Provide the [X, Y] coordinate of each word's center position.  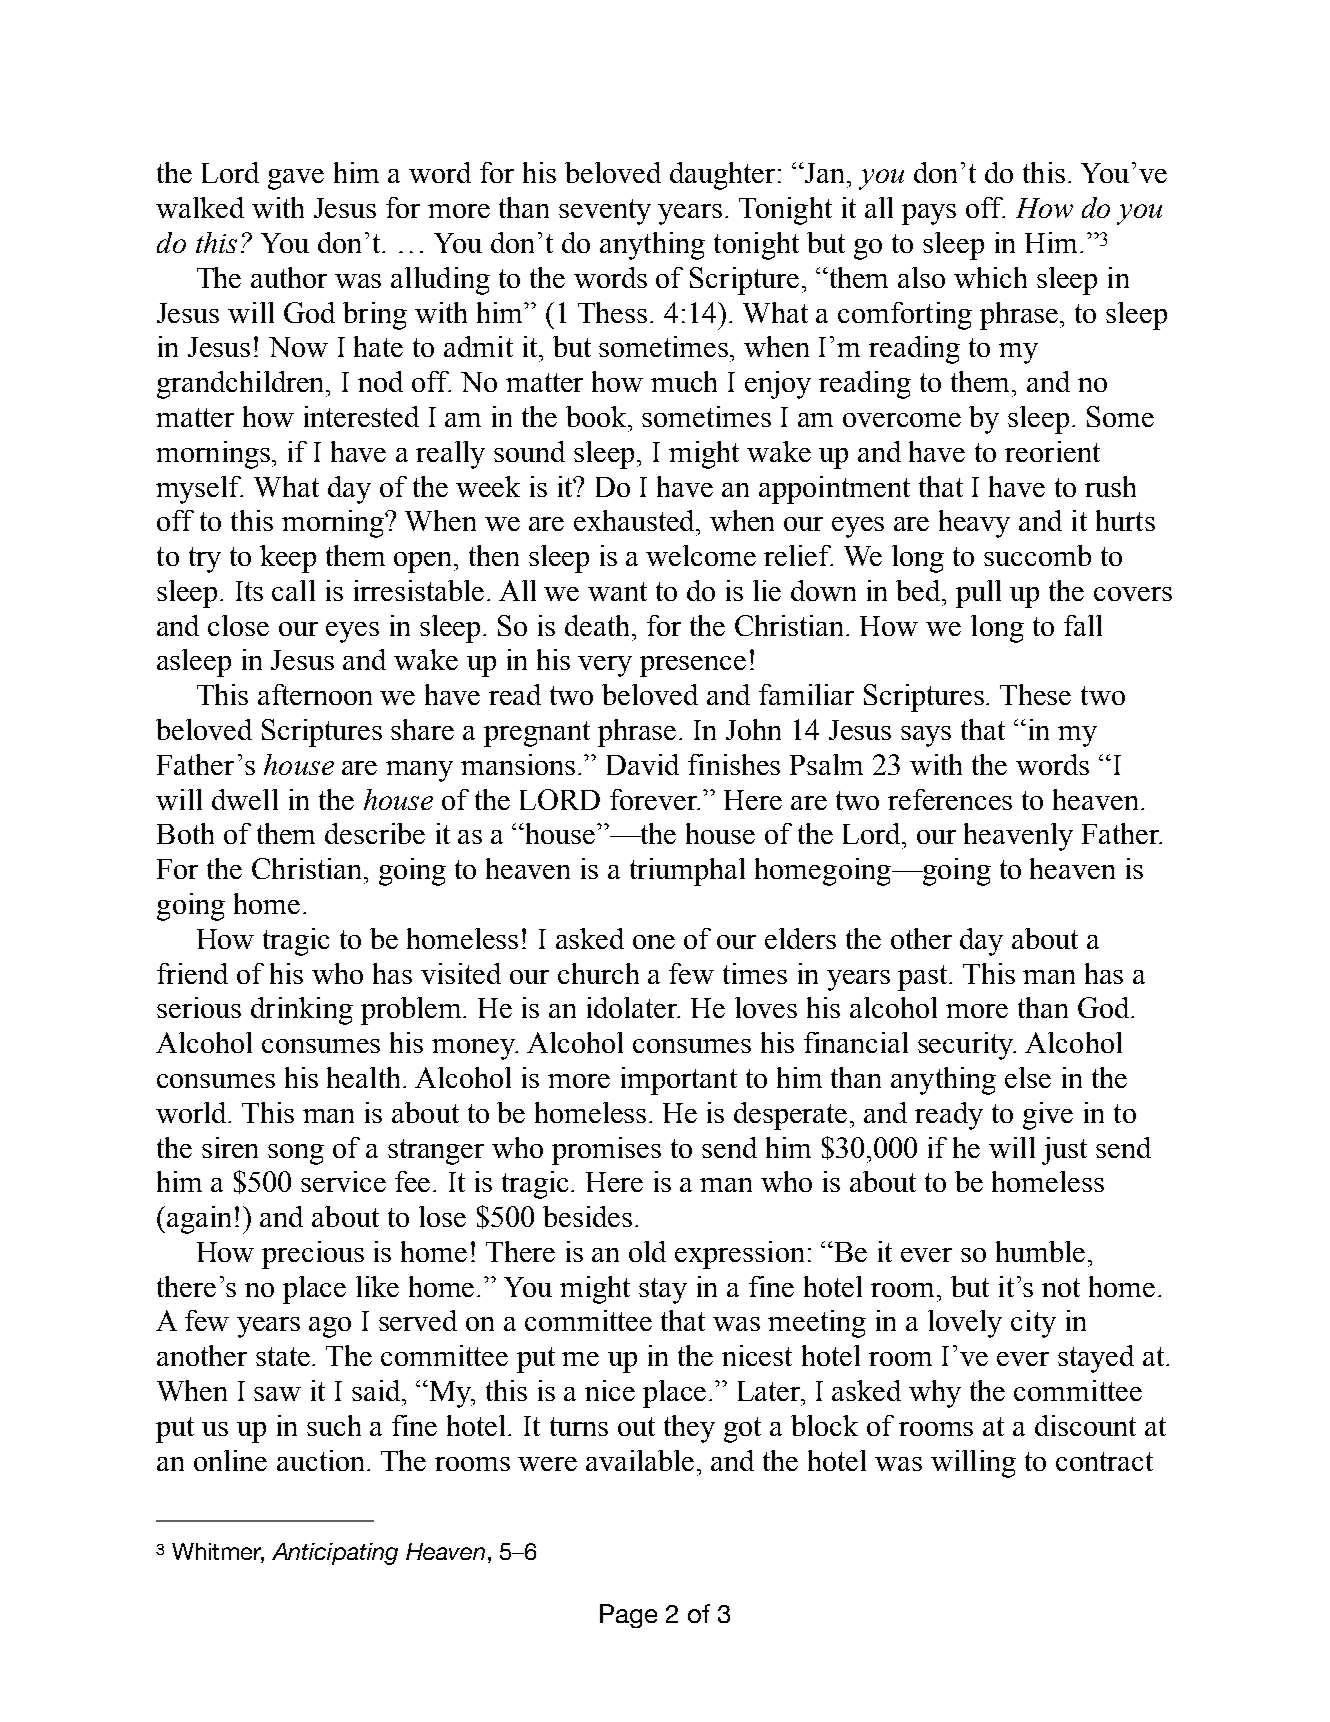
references [950, 799]
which [990, 277]
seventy [605, 212]
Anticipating [335, 1554]
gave [296, 179]
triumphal [687, 872]
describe [375, 833]
